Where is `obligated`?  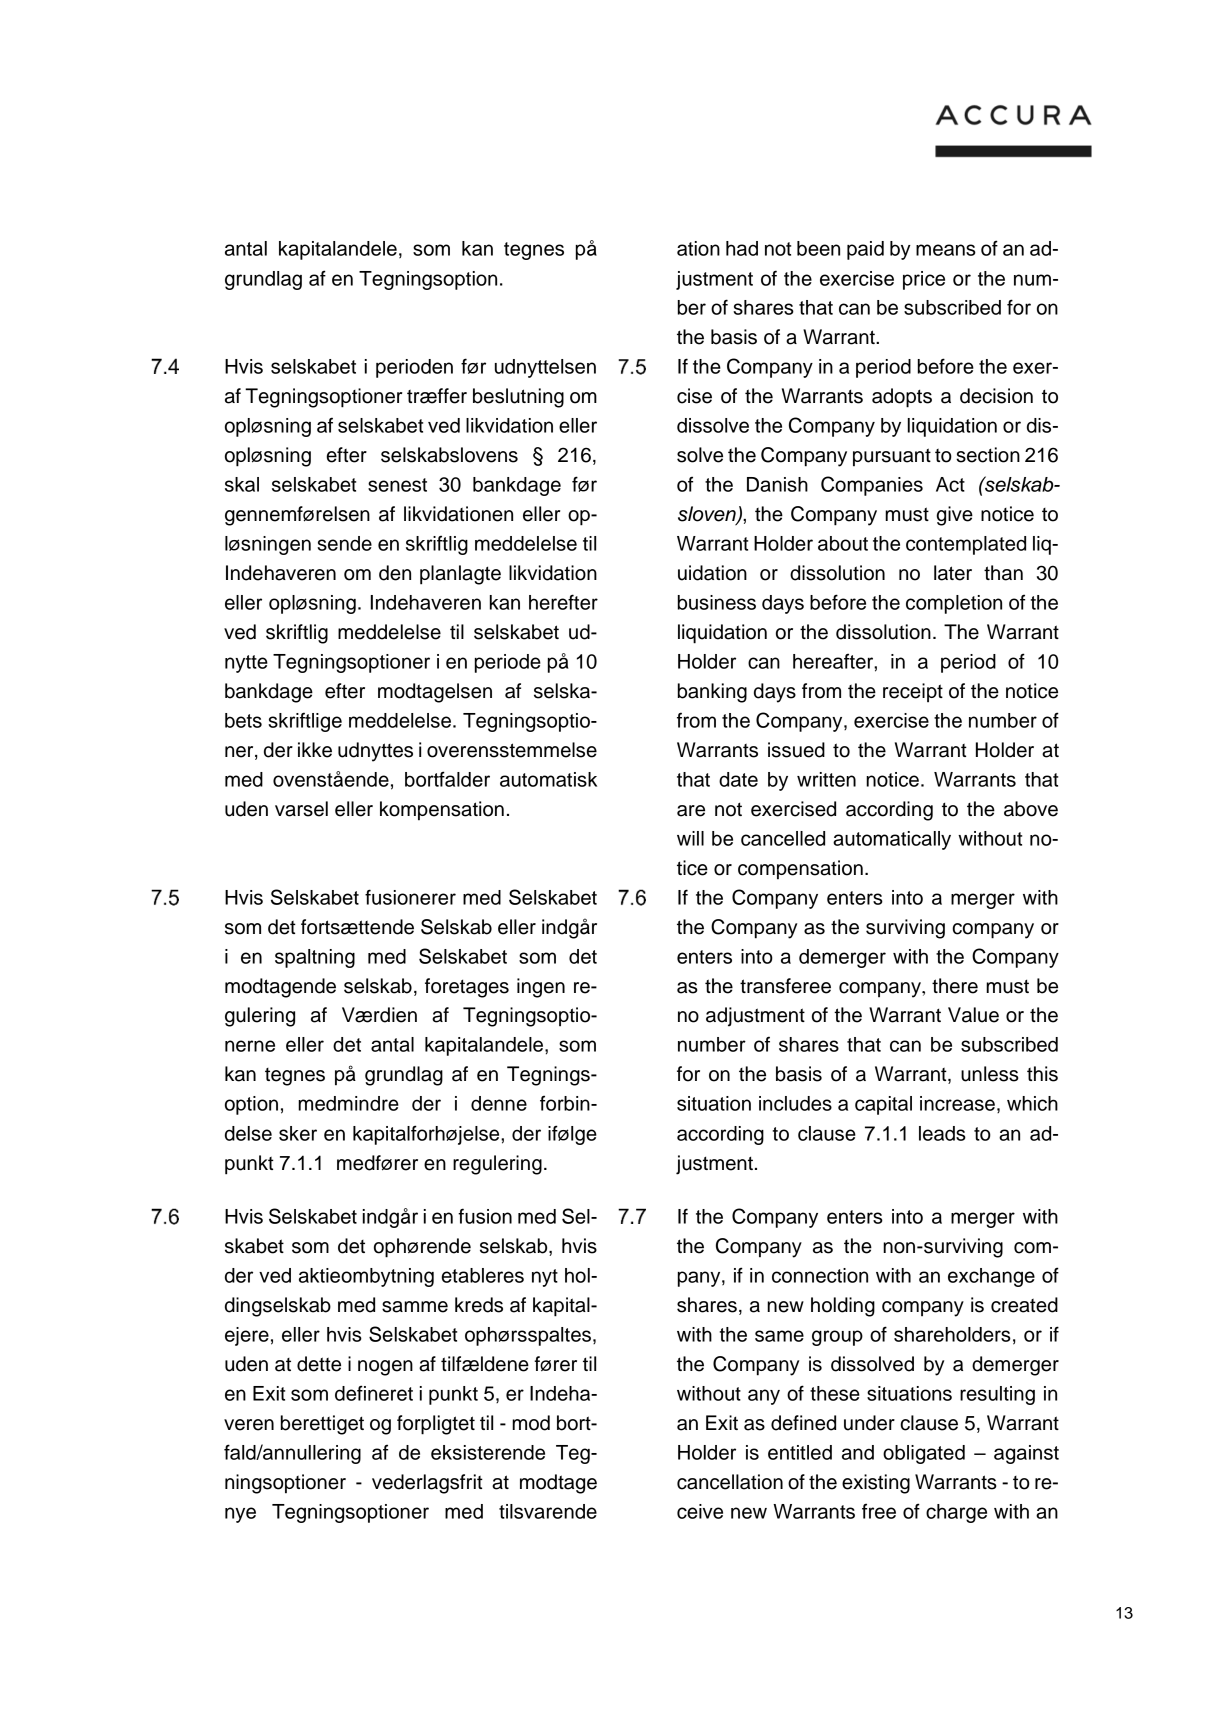 obligated is located at coordinates (924, 1454).
